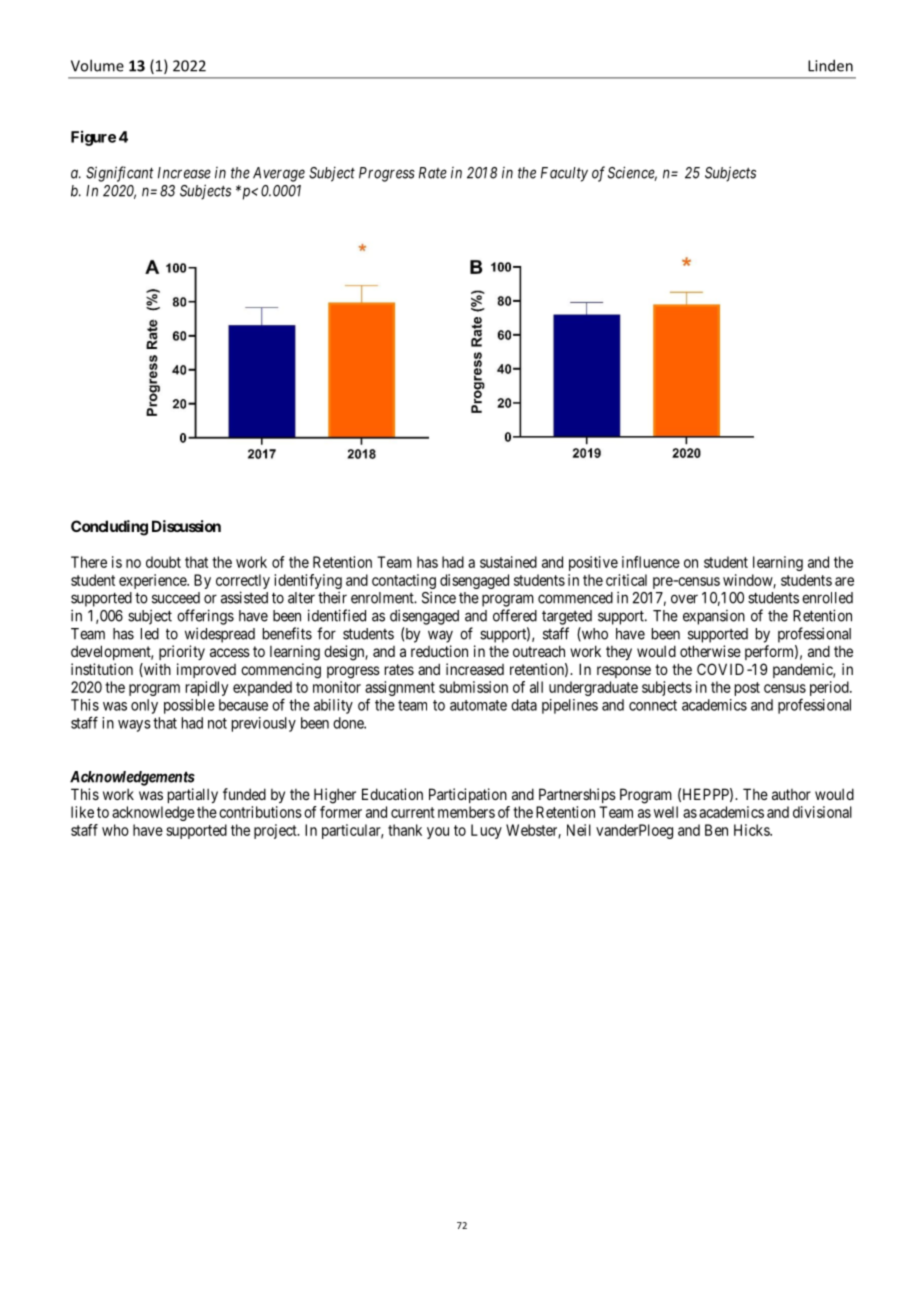  Describe the element at coordinates (279, 174) in the document. I see `Average` at that location.
